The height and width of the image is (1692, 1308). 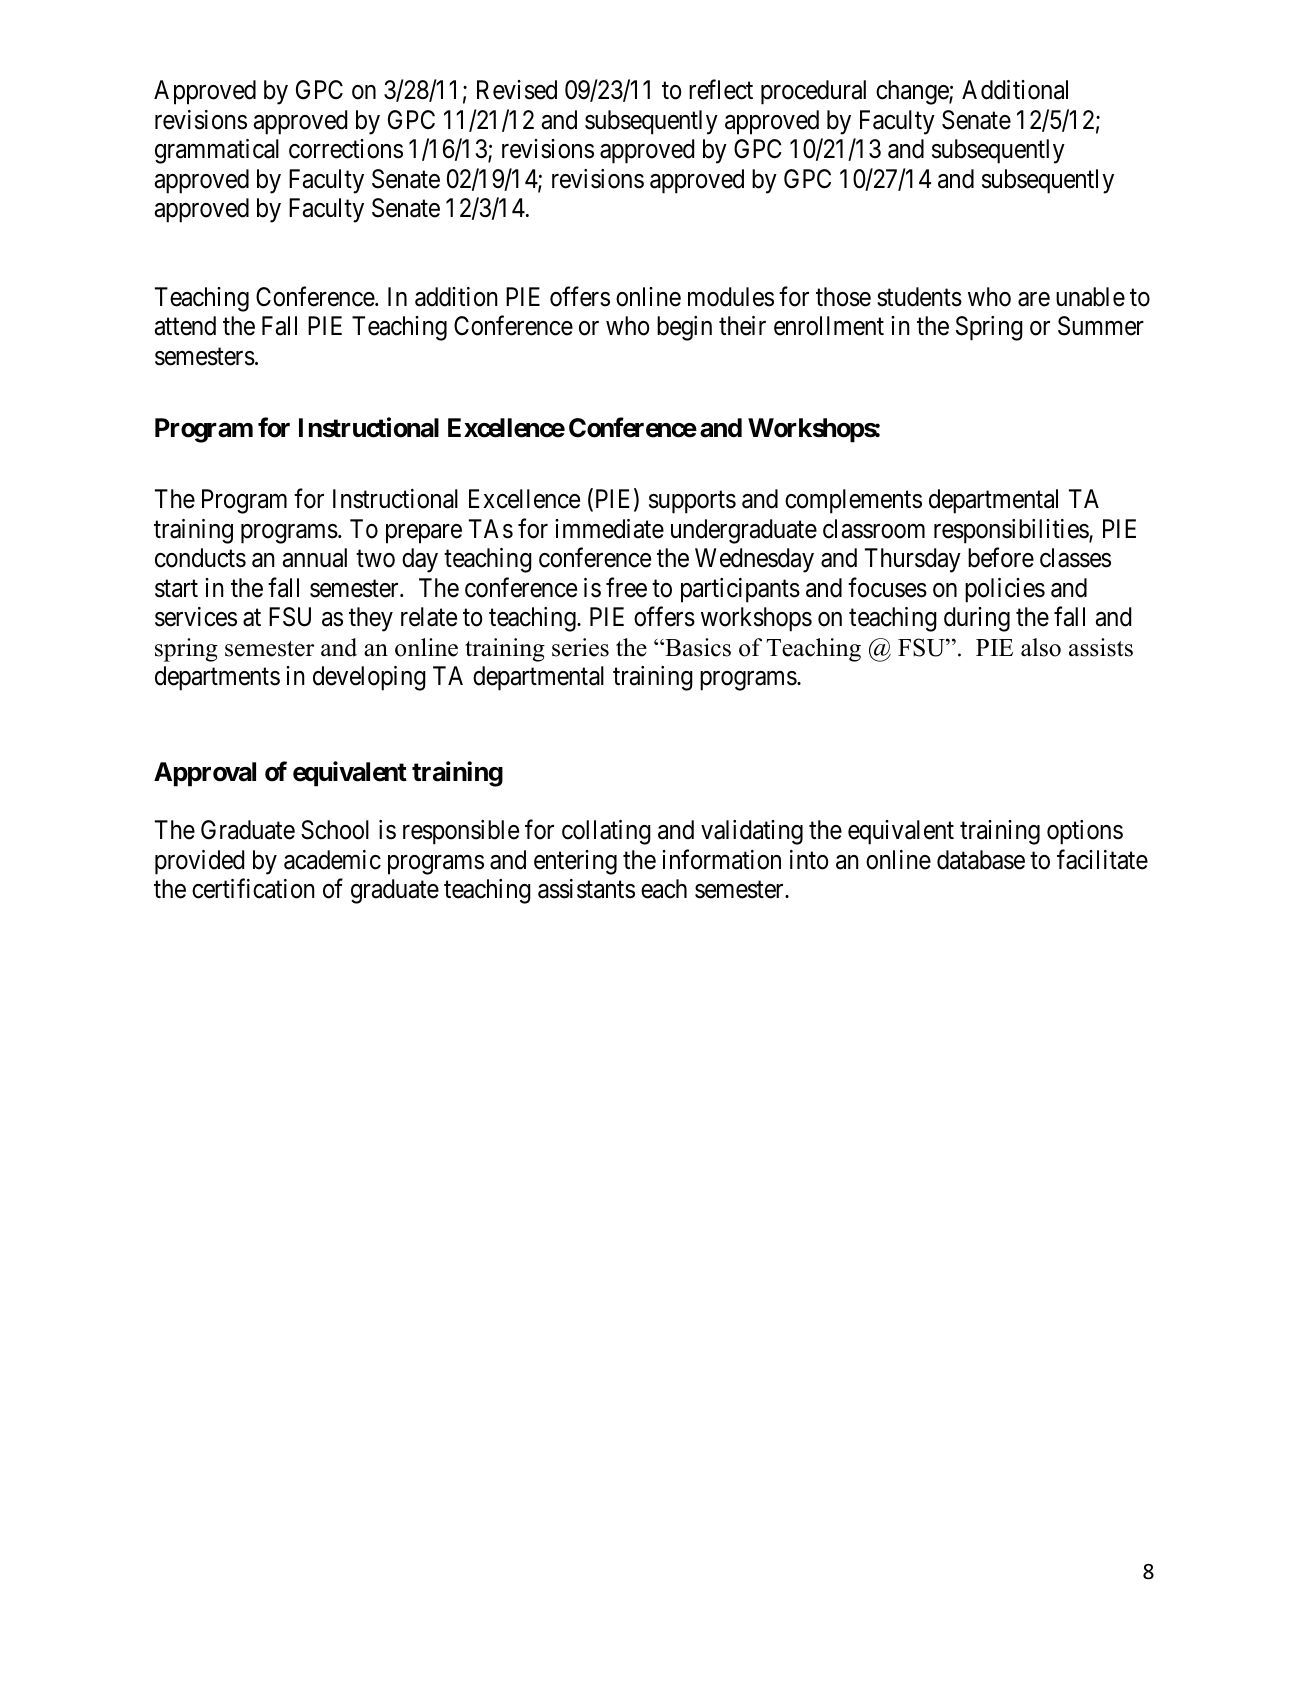 I want to click on academic, so click(x=332, y=860).
